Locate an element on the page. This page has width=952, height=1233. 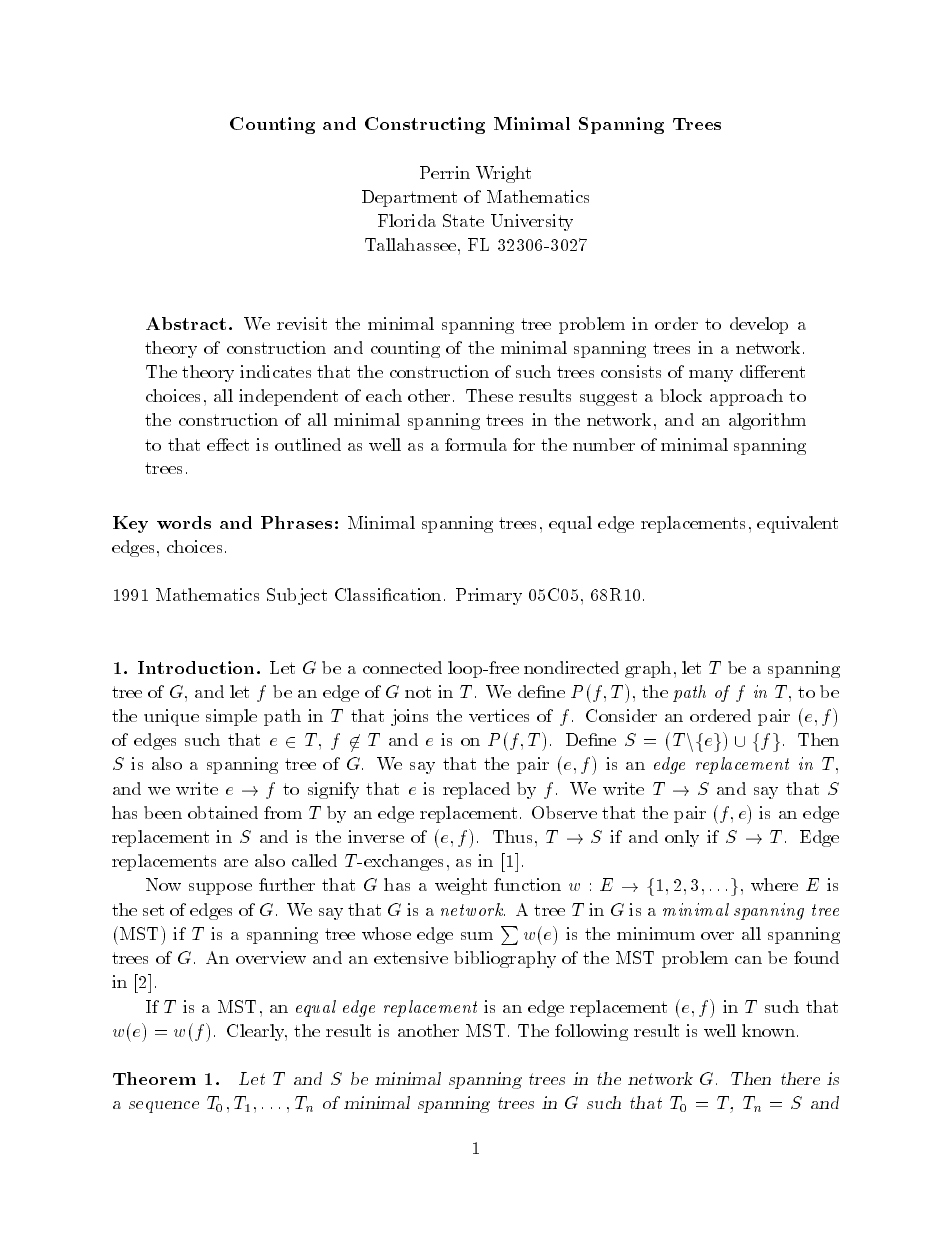
are is located at coordinates (236, 863).
